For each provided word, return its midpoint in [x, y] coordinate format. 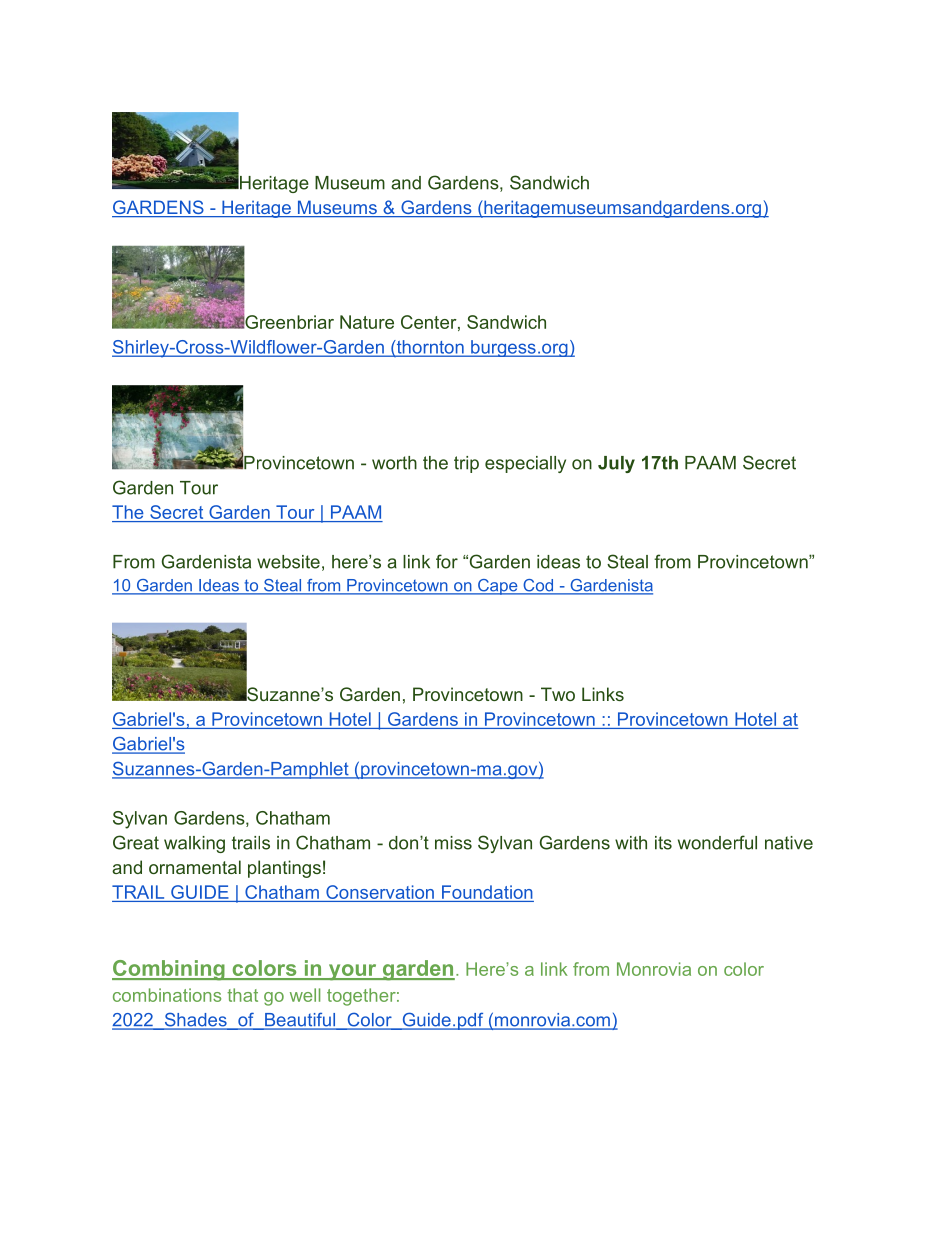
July [616, 464]
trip [466, 464]
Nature [367, 322]
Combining [169, 970]
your [352, 972]
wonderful [717, 842]
